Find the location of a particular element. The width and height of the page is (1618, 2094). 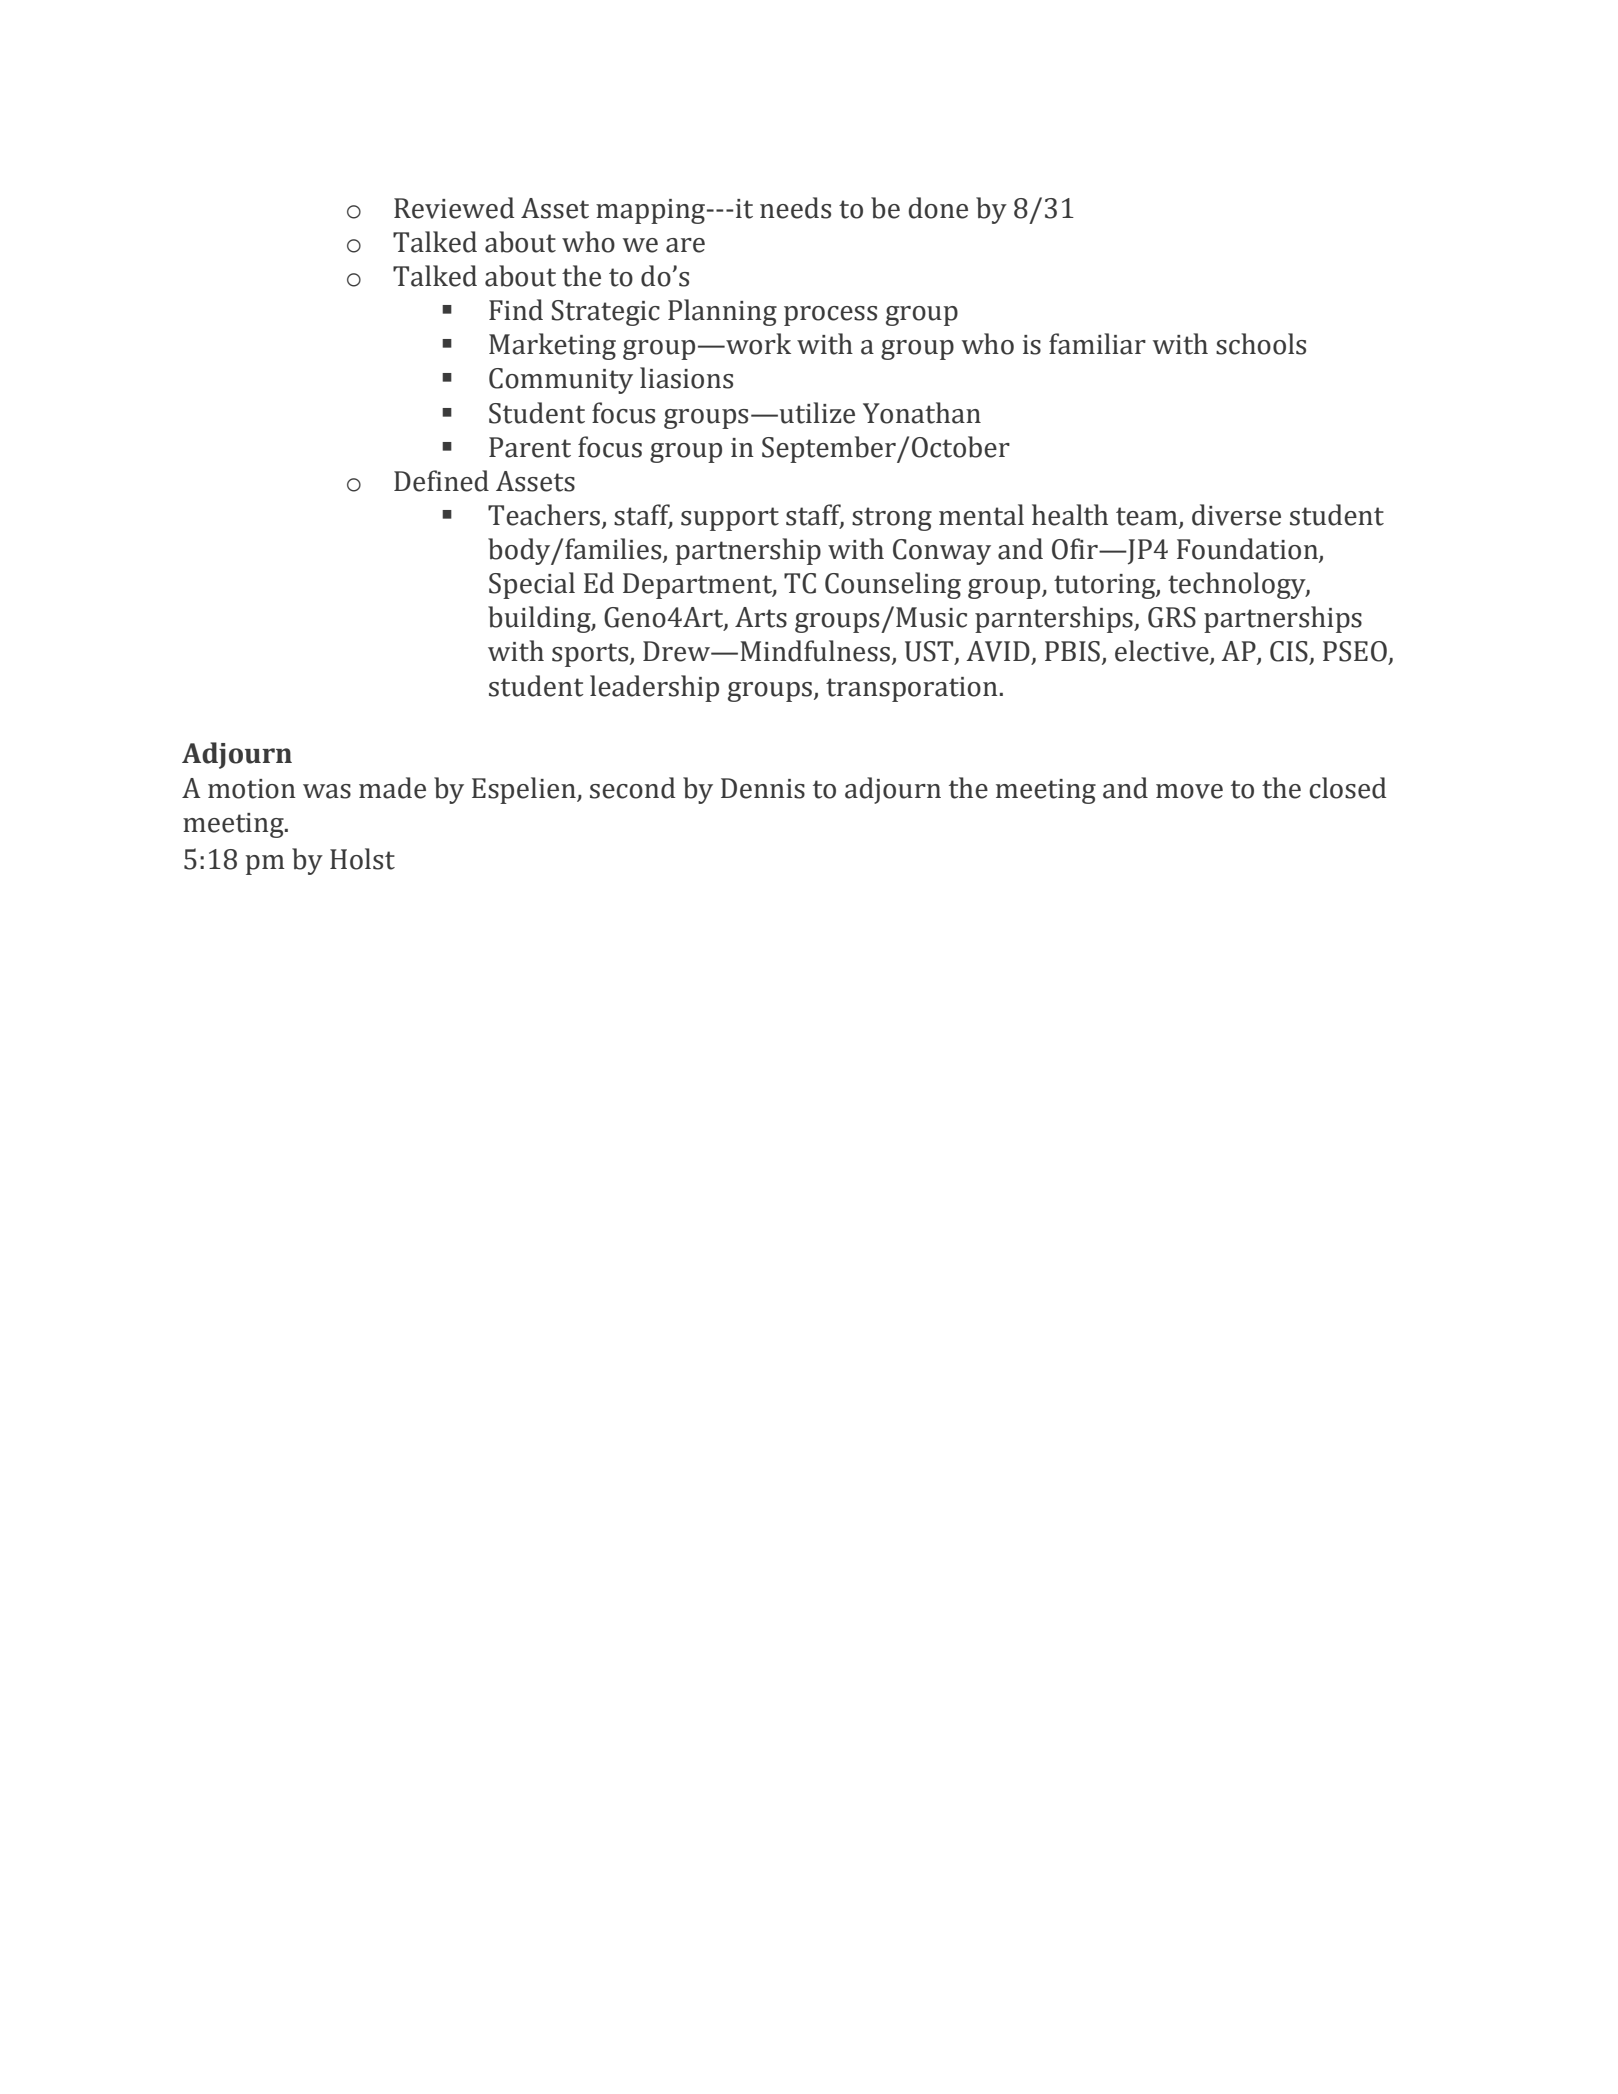

Reviewed is located at coordinates (454, 208).
